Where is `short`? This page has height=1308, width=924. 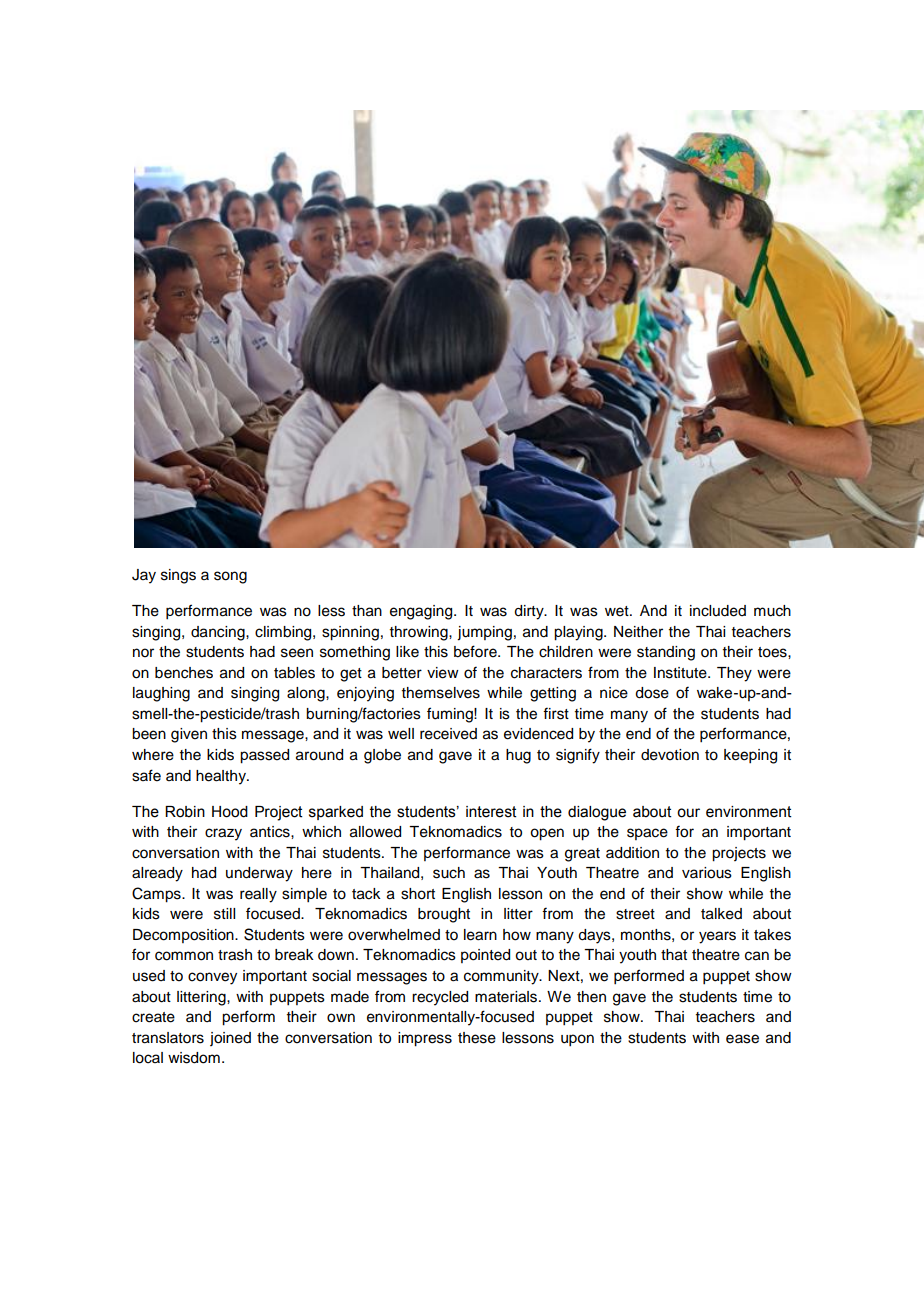 short is located at coordinates (418, 894).
